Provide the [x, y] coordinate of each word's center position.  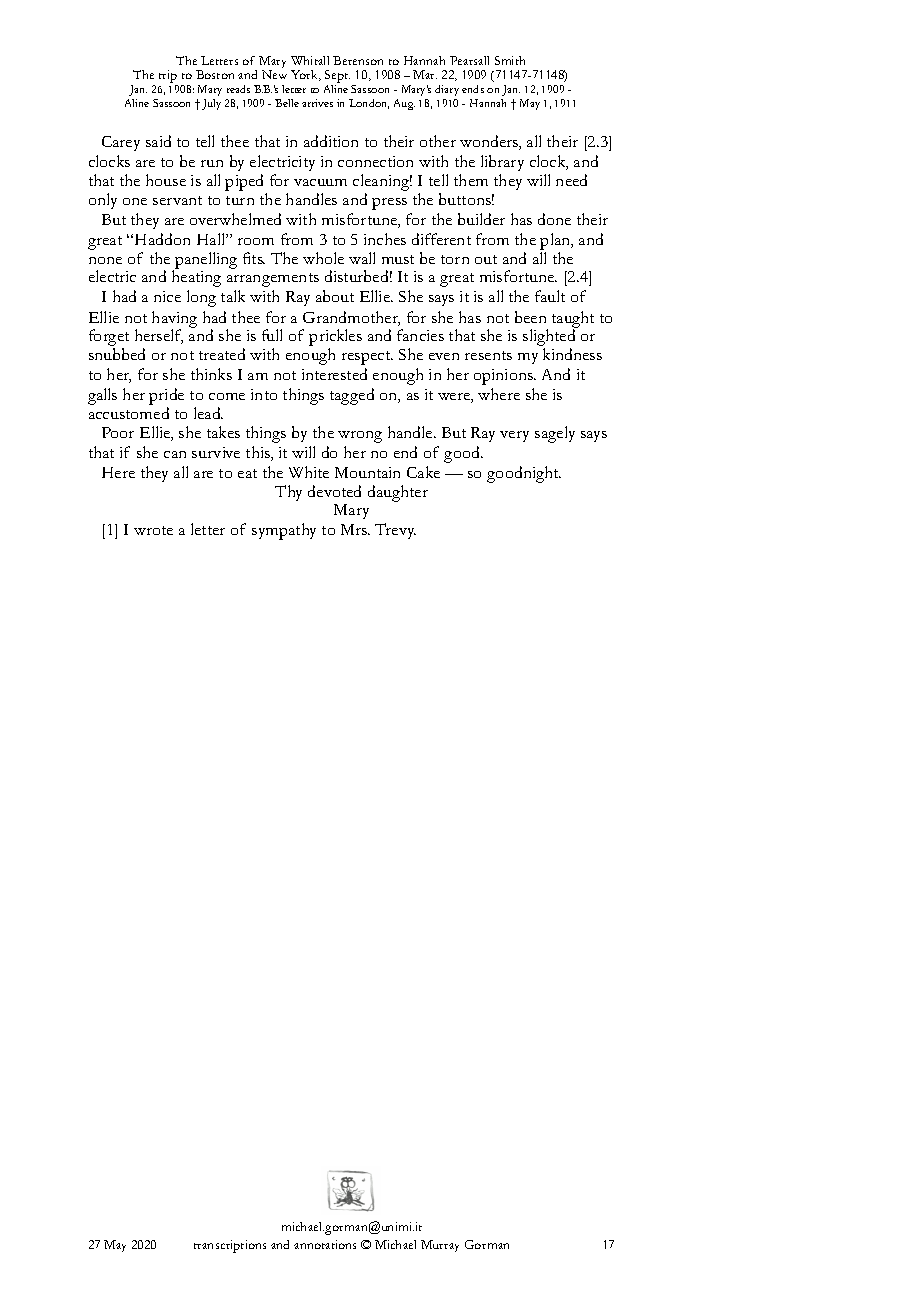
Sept [337, 76]
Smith [510, 60]
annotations [325, 1244]
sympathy [284, 531]
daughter [398, 493]
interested [334, 374]
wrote [153, 530]
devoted [334, 491]
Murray [440, 1246]
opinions [504, 377]
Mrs [355, 529]
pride [166, 398]
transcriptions [230, 1246]
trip [168, 76]
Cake [423, 472]
